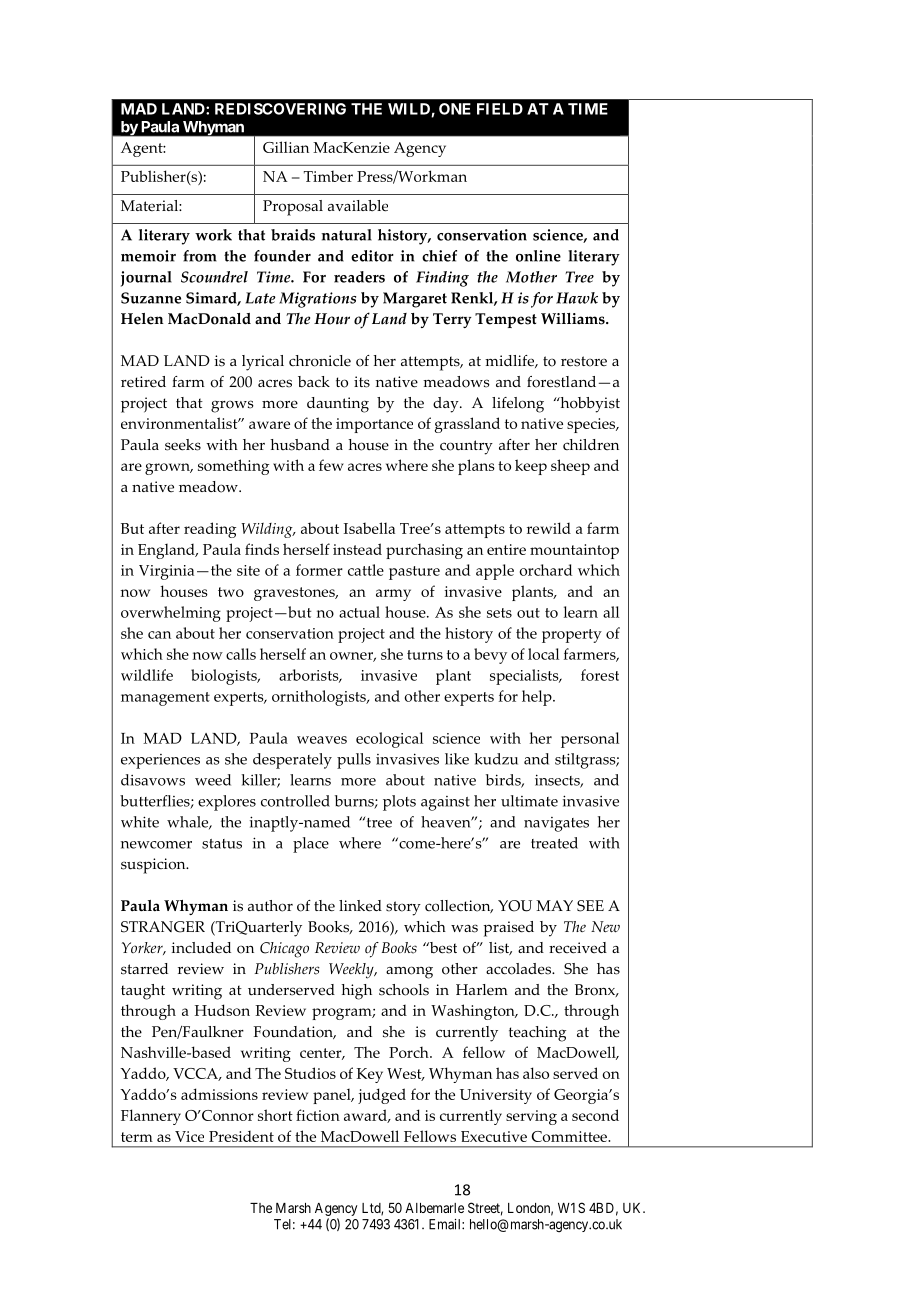  I want to click on judged, so click(382, 1096).
